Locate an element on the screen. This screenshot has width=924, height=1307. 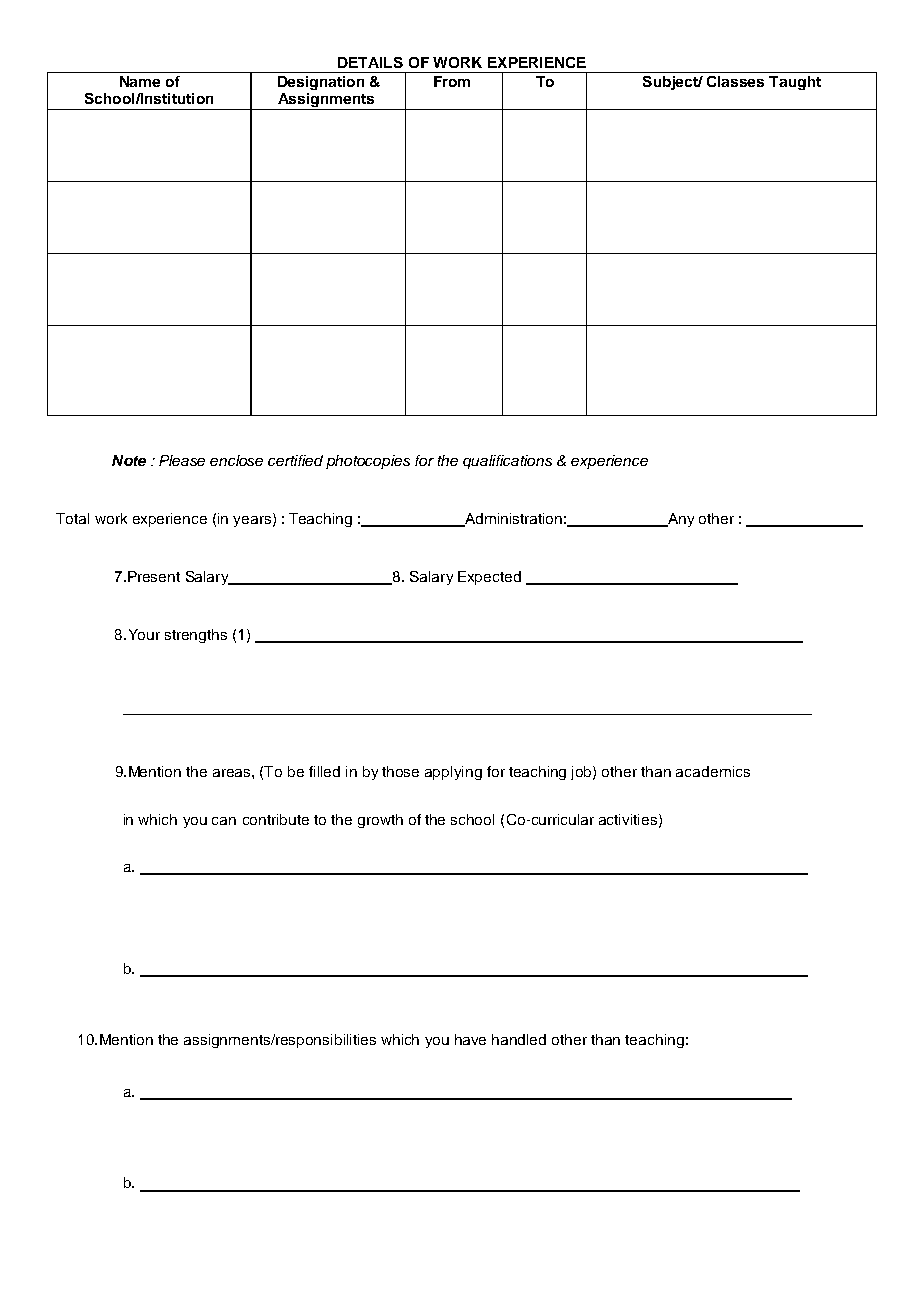
Classes is located at coordinates (735, 81).
